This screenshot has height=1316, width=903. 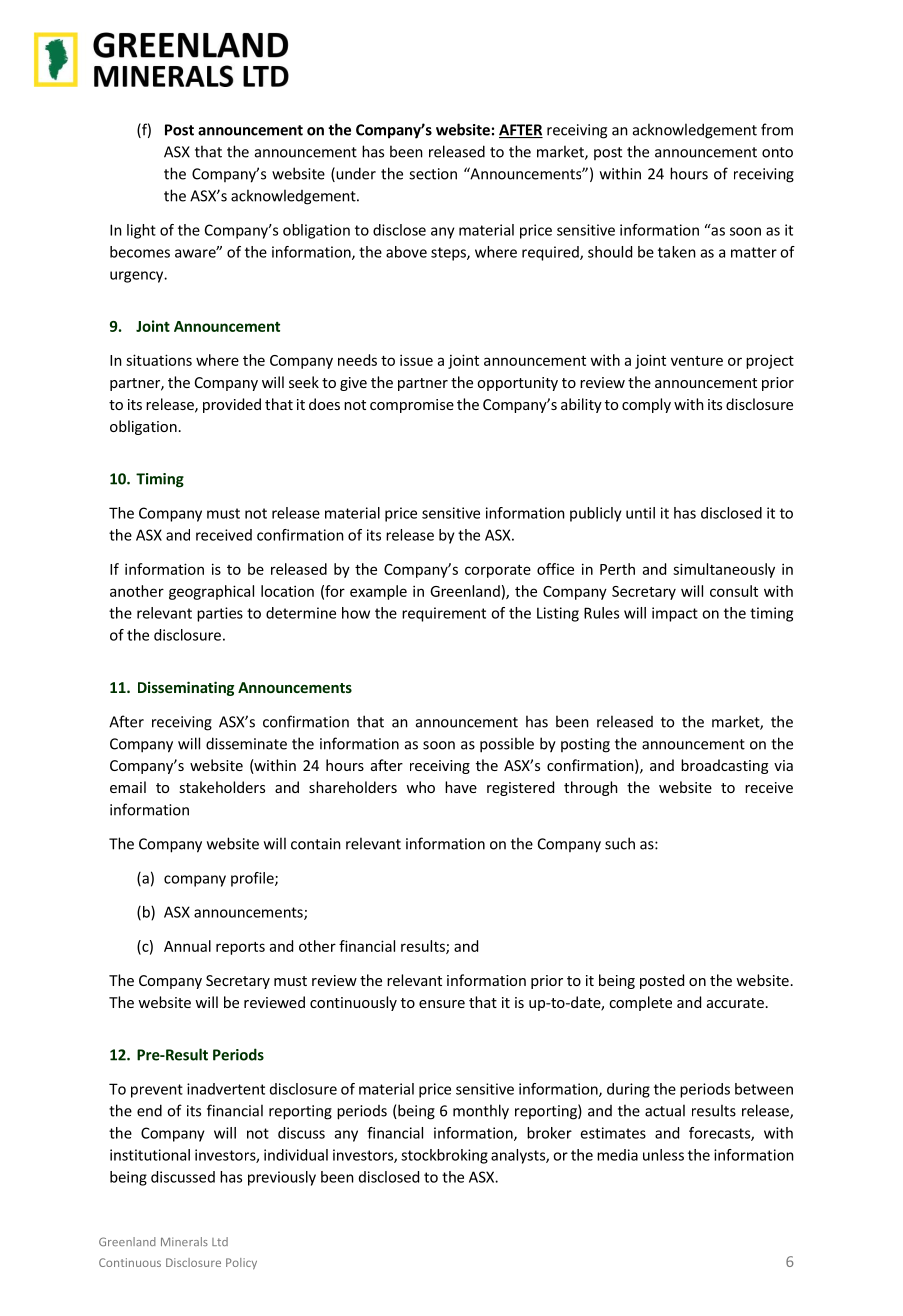 I want to click on Annual, so click(x=187, y=946).
